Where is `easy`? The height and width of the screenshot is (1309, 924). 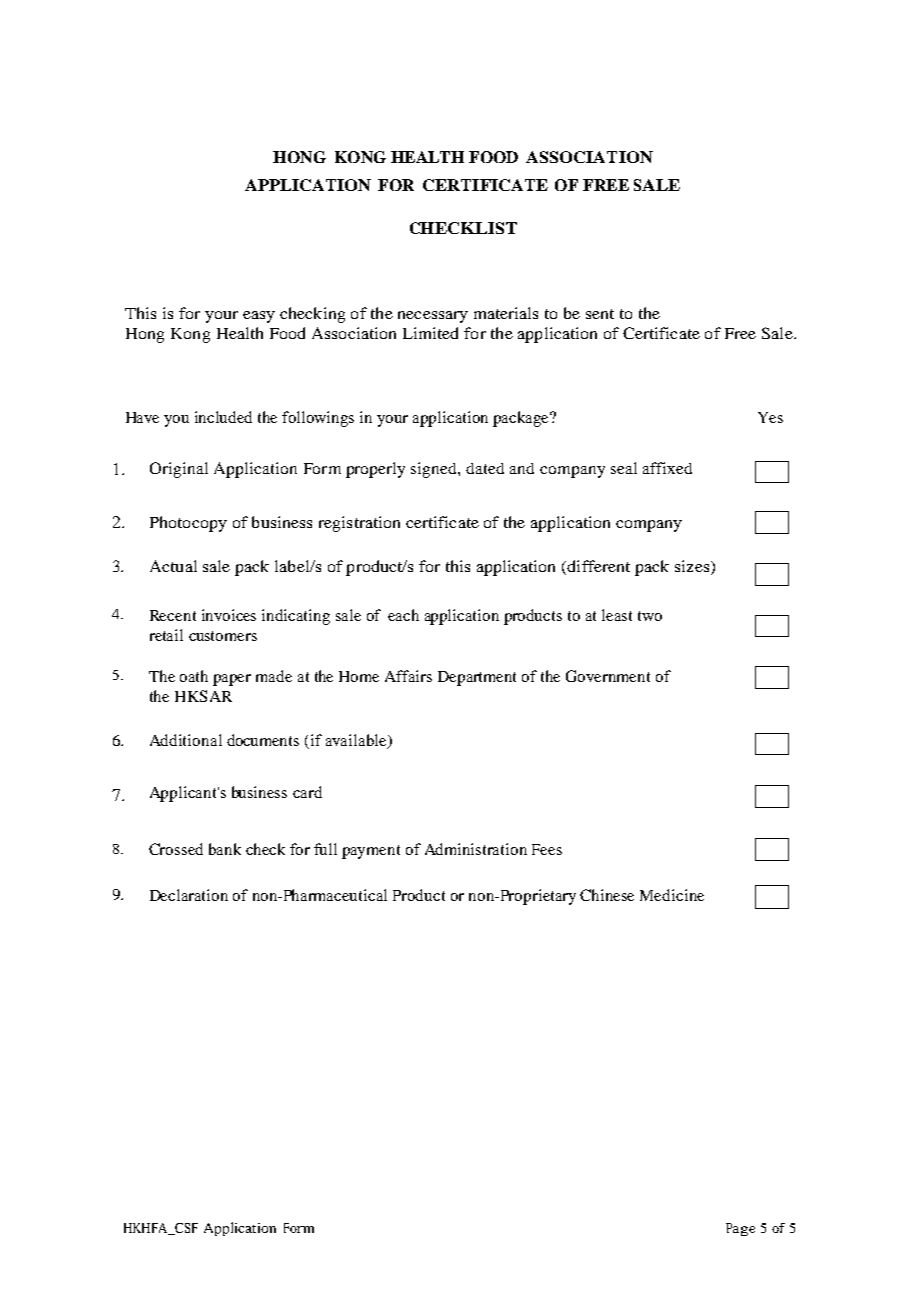 easy is located at coordinates (259, 317).
